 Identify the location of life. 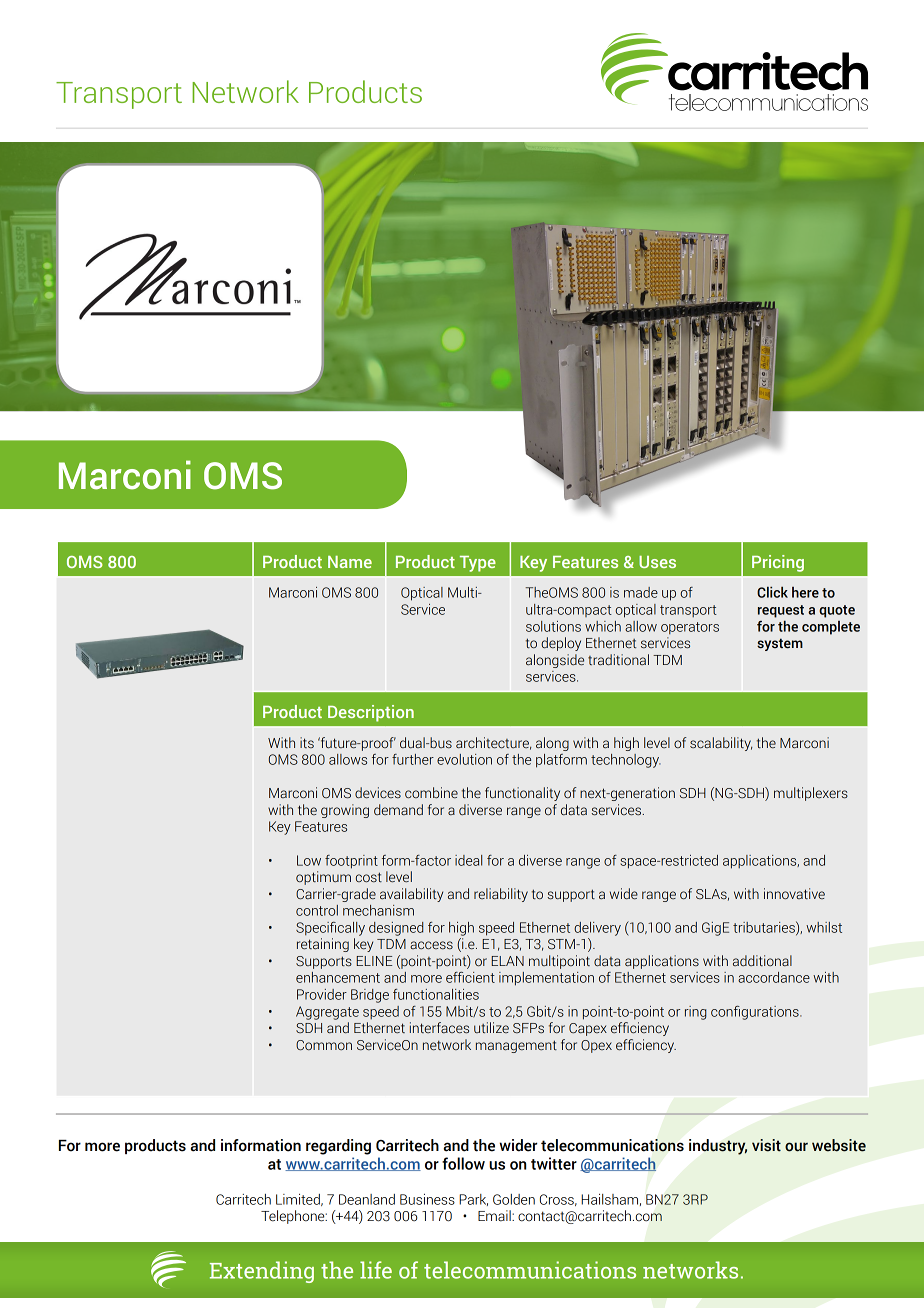
(376, 1270).
